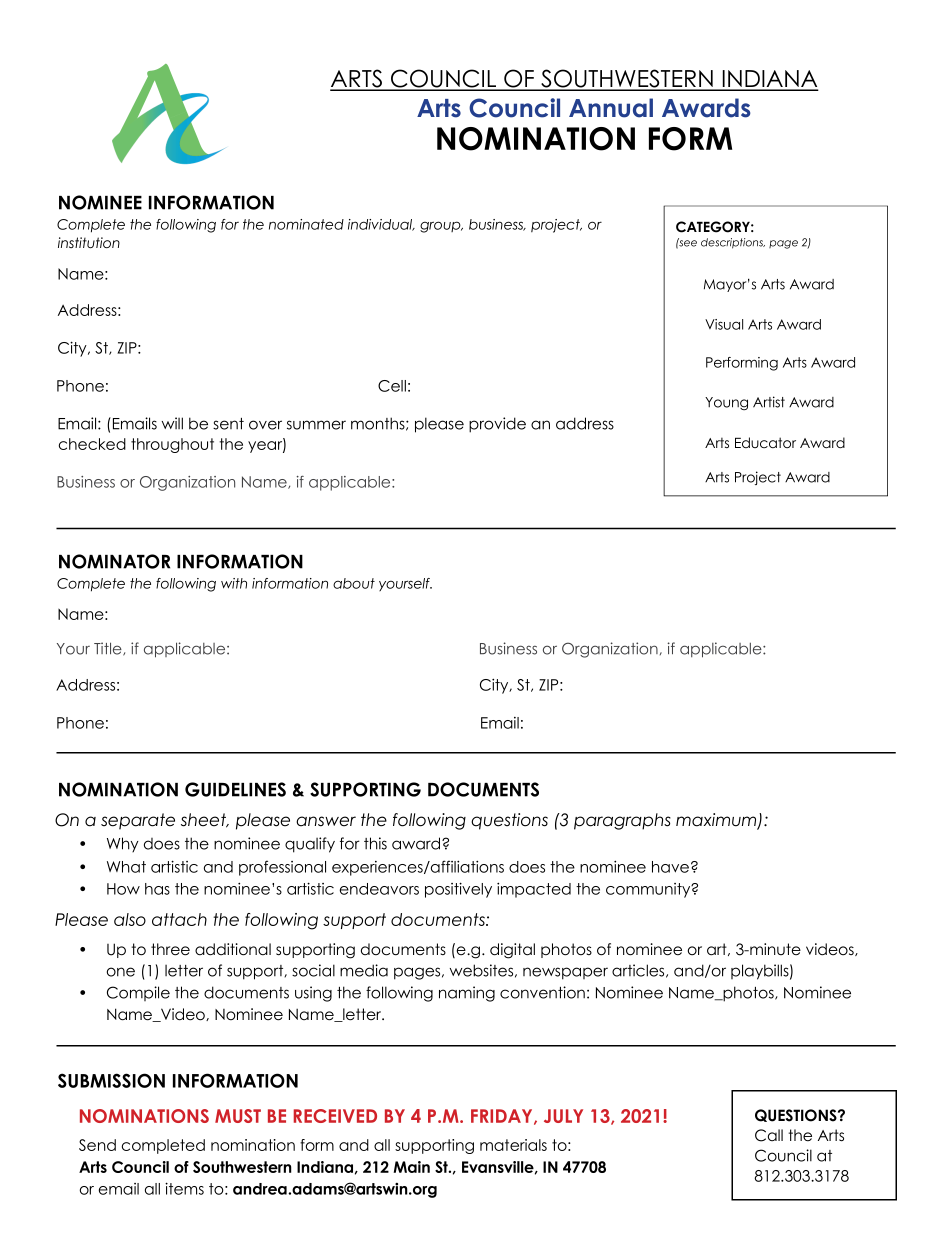 Image resolution: width=952 pixels, height=1233 pixels. I want to click on Call, so click(769, 1135).
